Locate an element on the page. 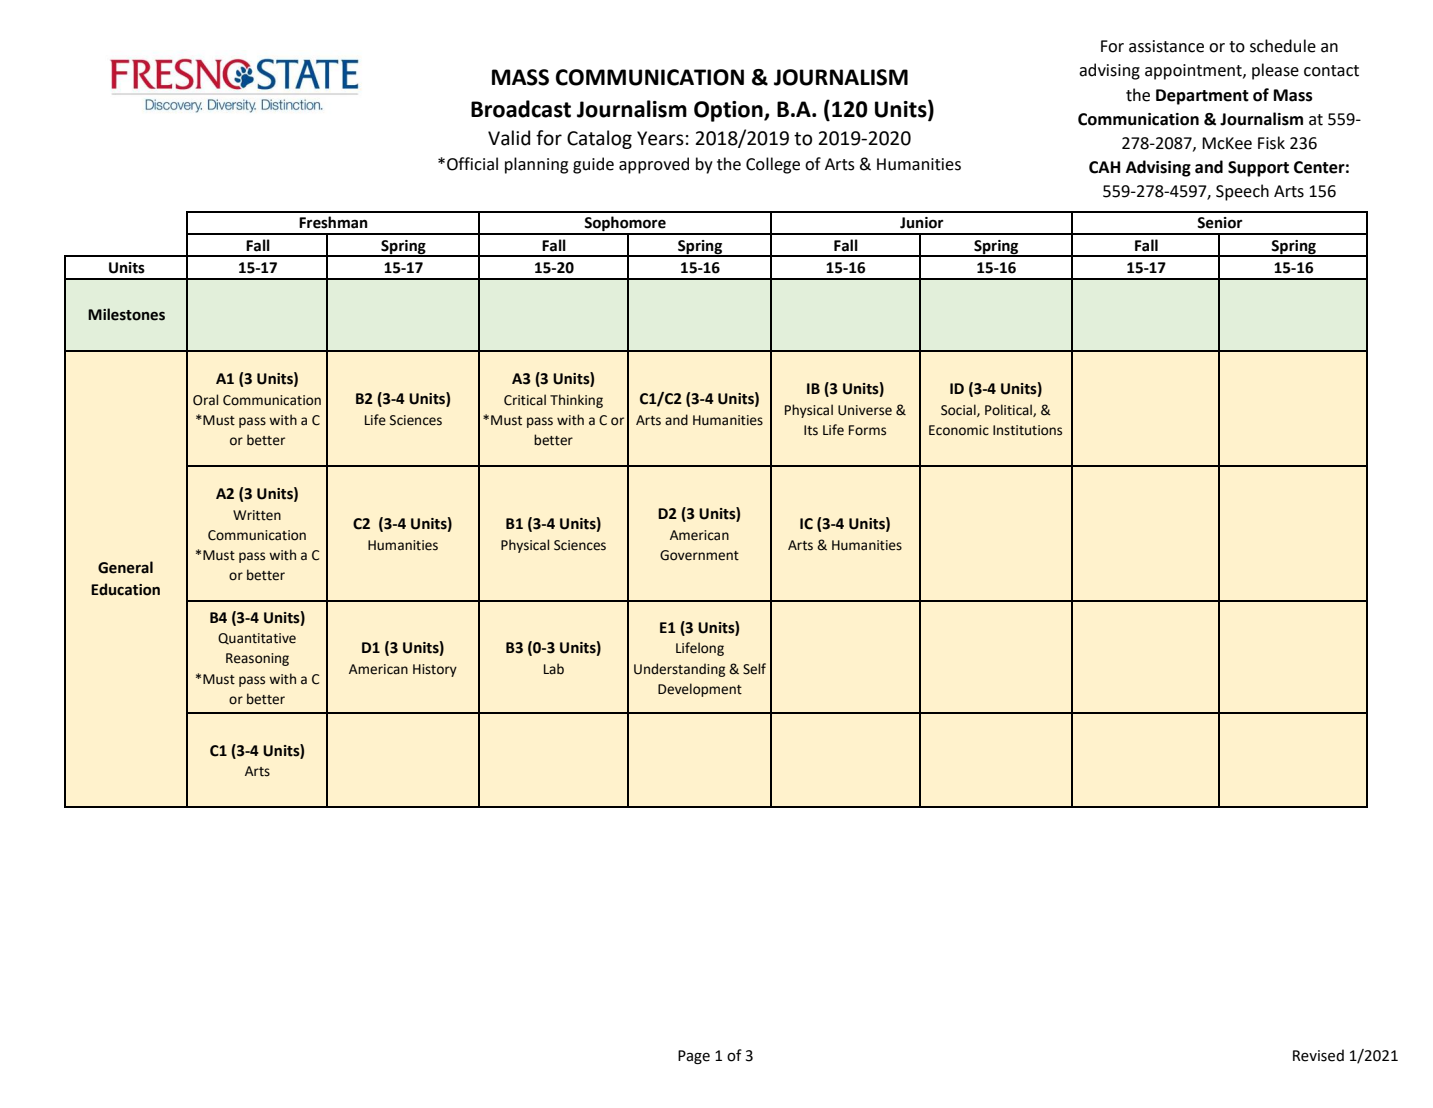 This page has height=1108, width=1433. Written is located at coordinates (257, 515).
